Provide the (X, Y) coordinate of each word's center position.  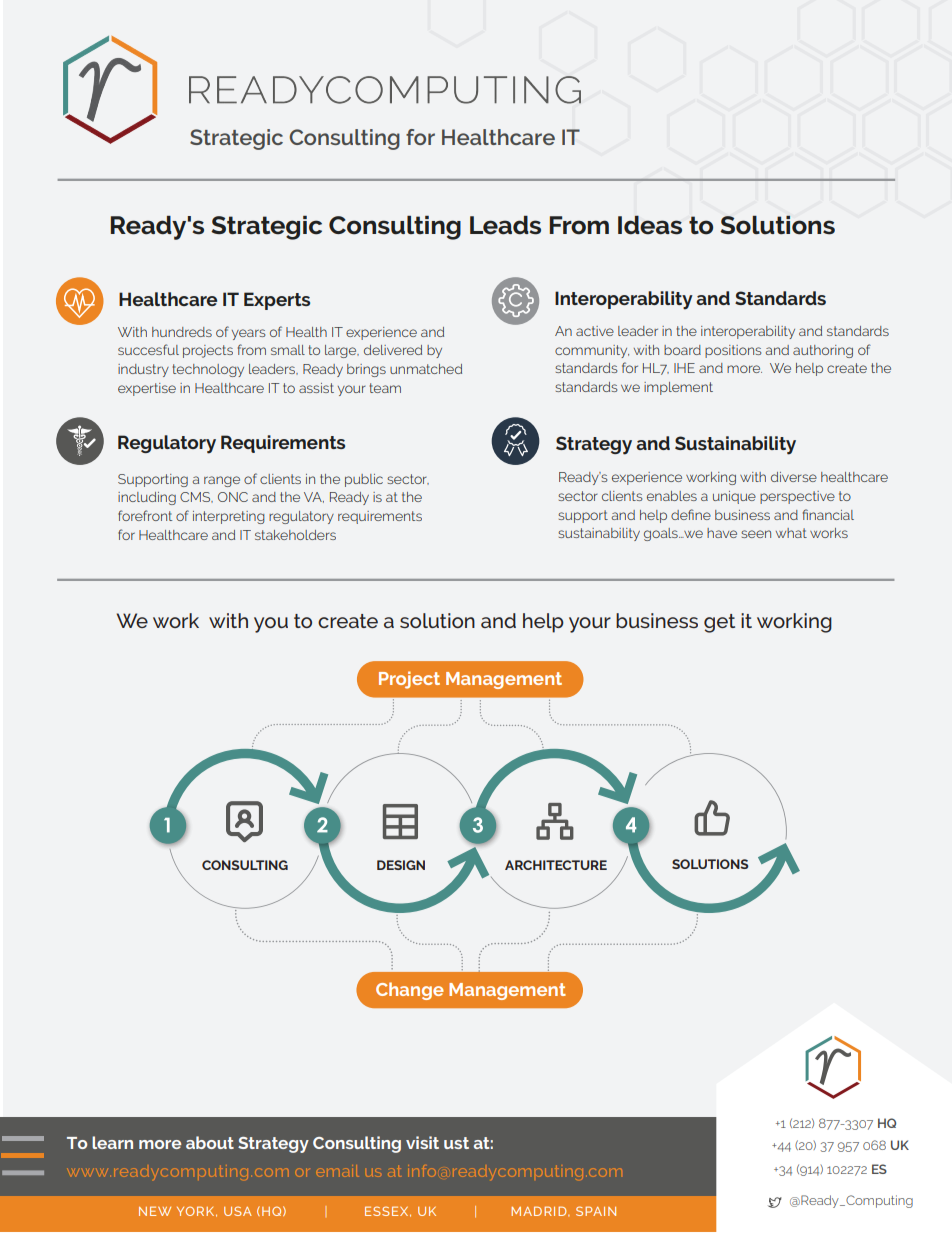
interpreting (229, 517)
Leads (505, 225)
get (719, 623)
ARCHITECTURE (556, 865)
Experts (277, 301)
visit (422, 1142)
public (364, 480)
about (210, 1142)
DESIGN (401, 865)
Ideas (650, 225)
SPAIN (596, 1211)
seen (756, 534)
